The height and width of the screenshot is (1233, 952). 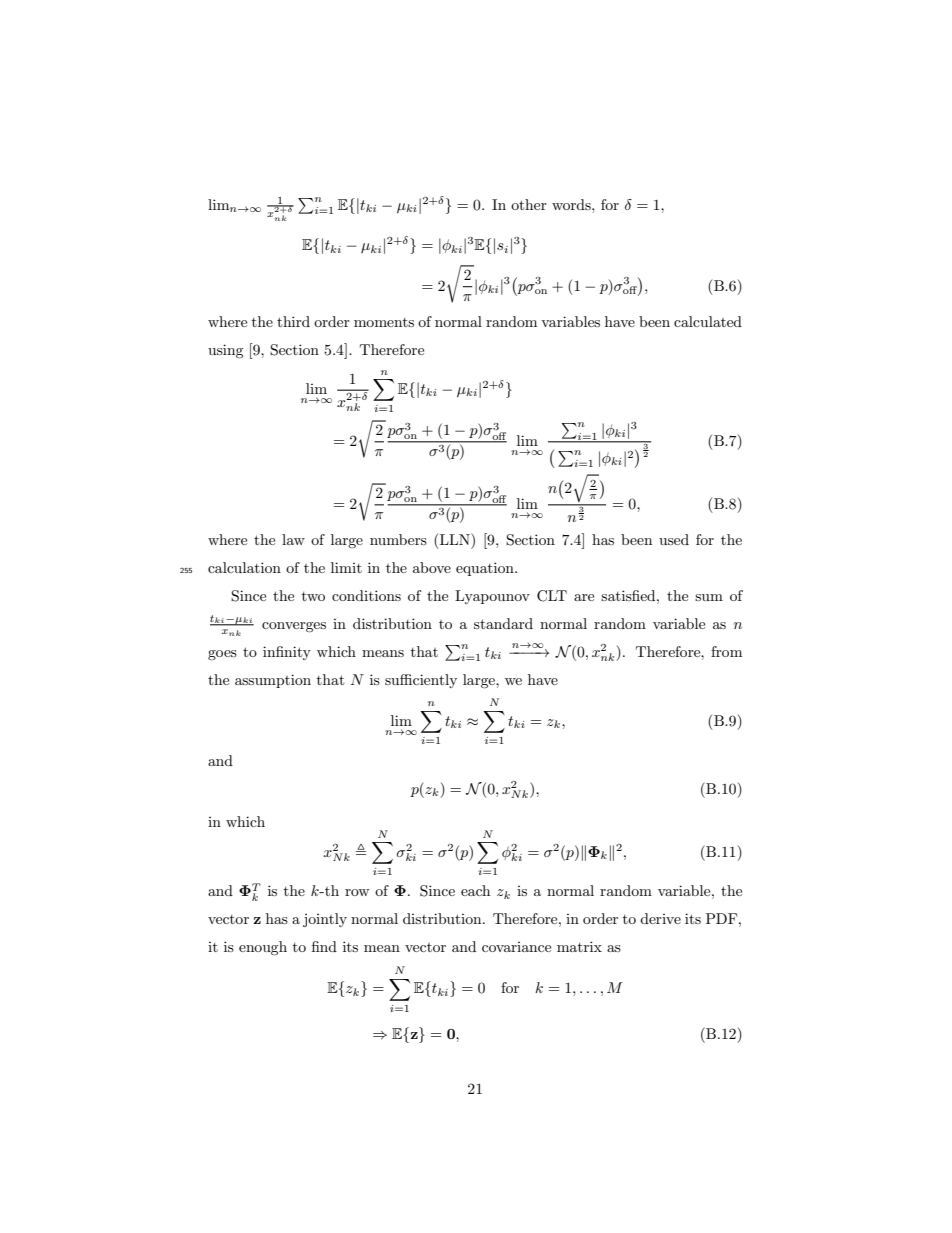 What do you see at coordinates (660, 918) in the screenshot?
I see `derive` at bounding box center [660, 918].
